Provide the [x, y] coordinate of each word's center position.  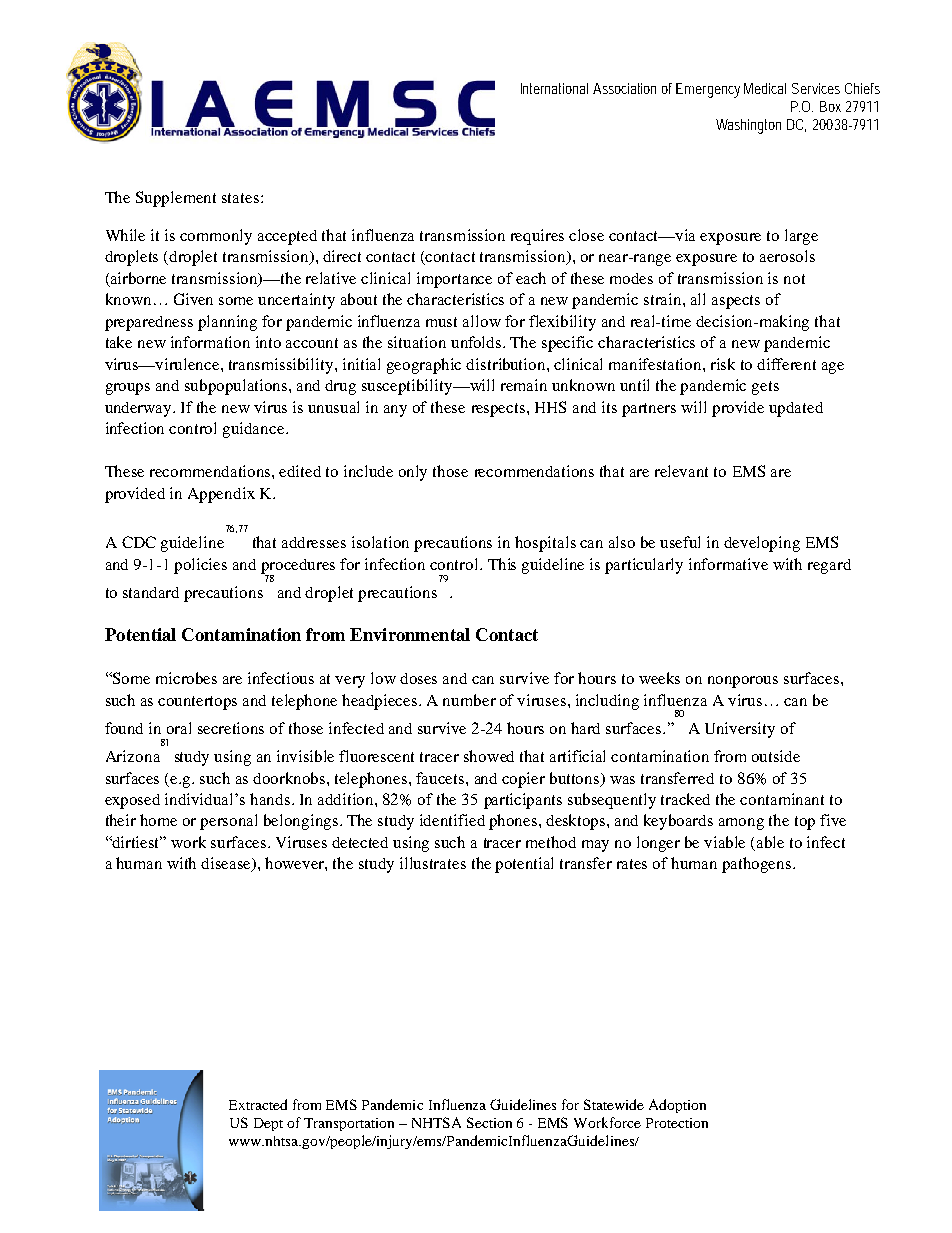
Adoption [677, 1106]
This [502, 564]
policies [200, 566]
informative [728, 564]
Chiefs [862, 88]
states [242, 198]
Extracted [258, 1104]
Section [489, 1122]
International [554, 88]
